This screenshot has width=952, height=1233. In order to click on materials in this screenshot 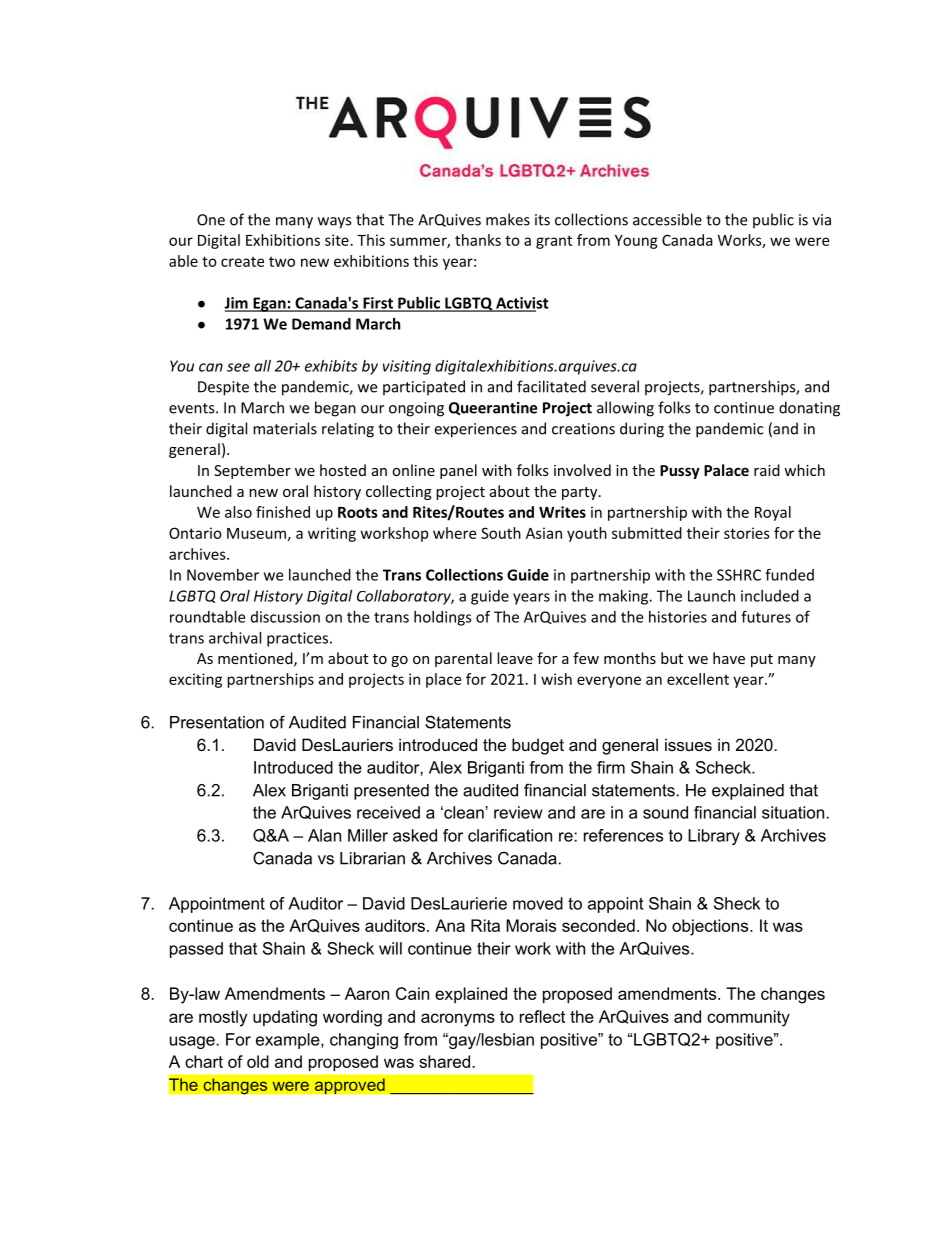, I will do `click(285, 428)`.
